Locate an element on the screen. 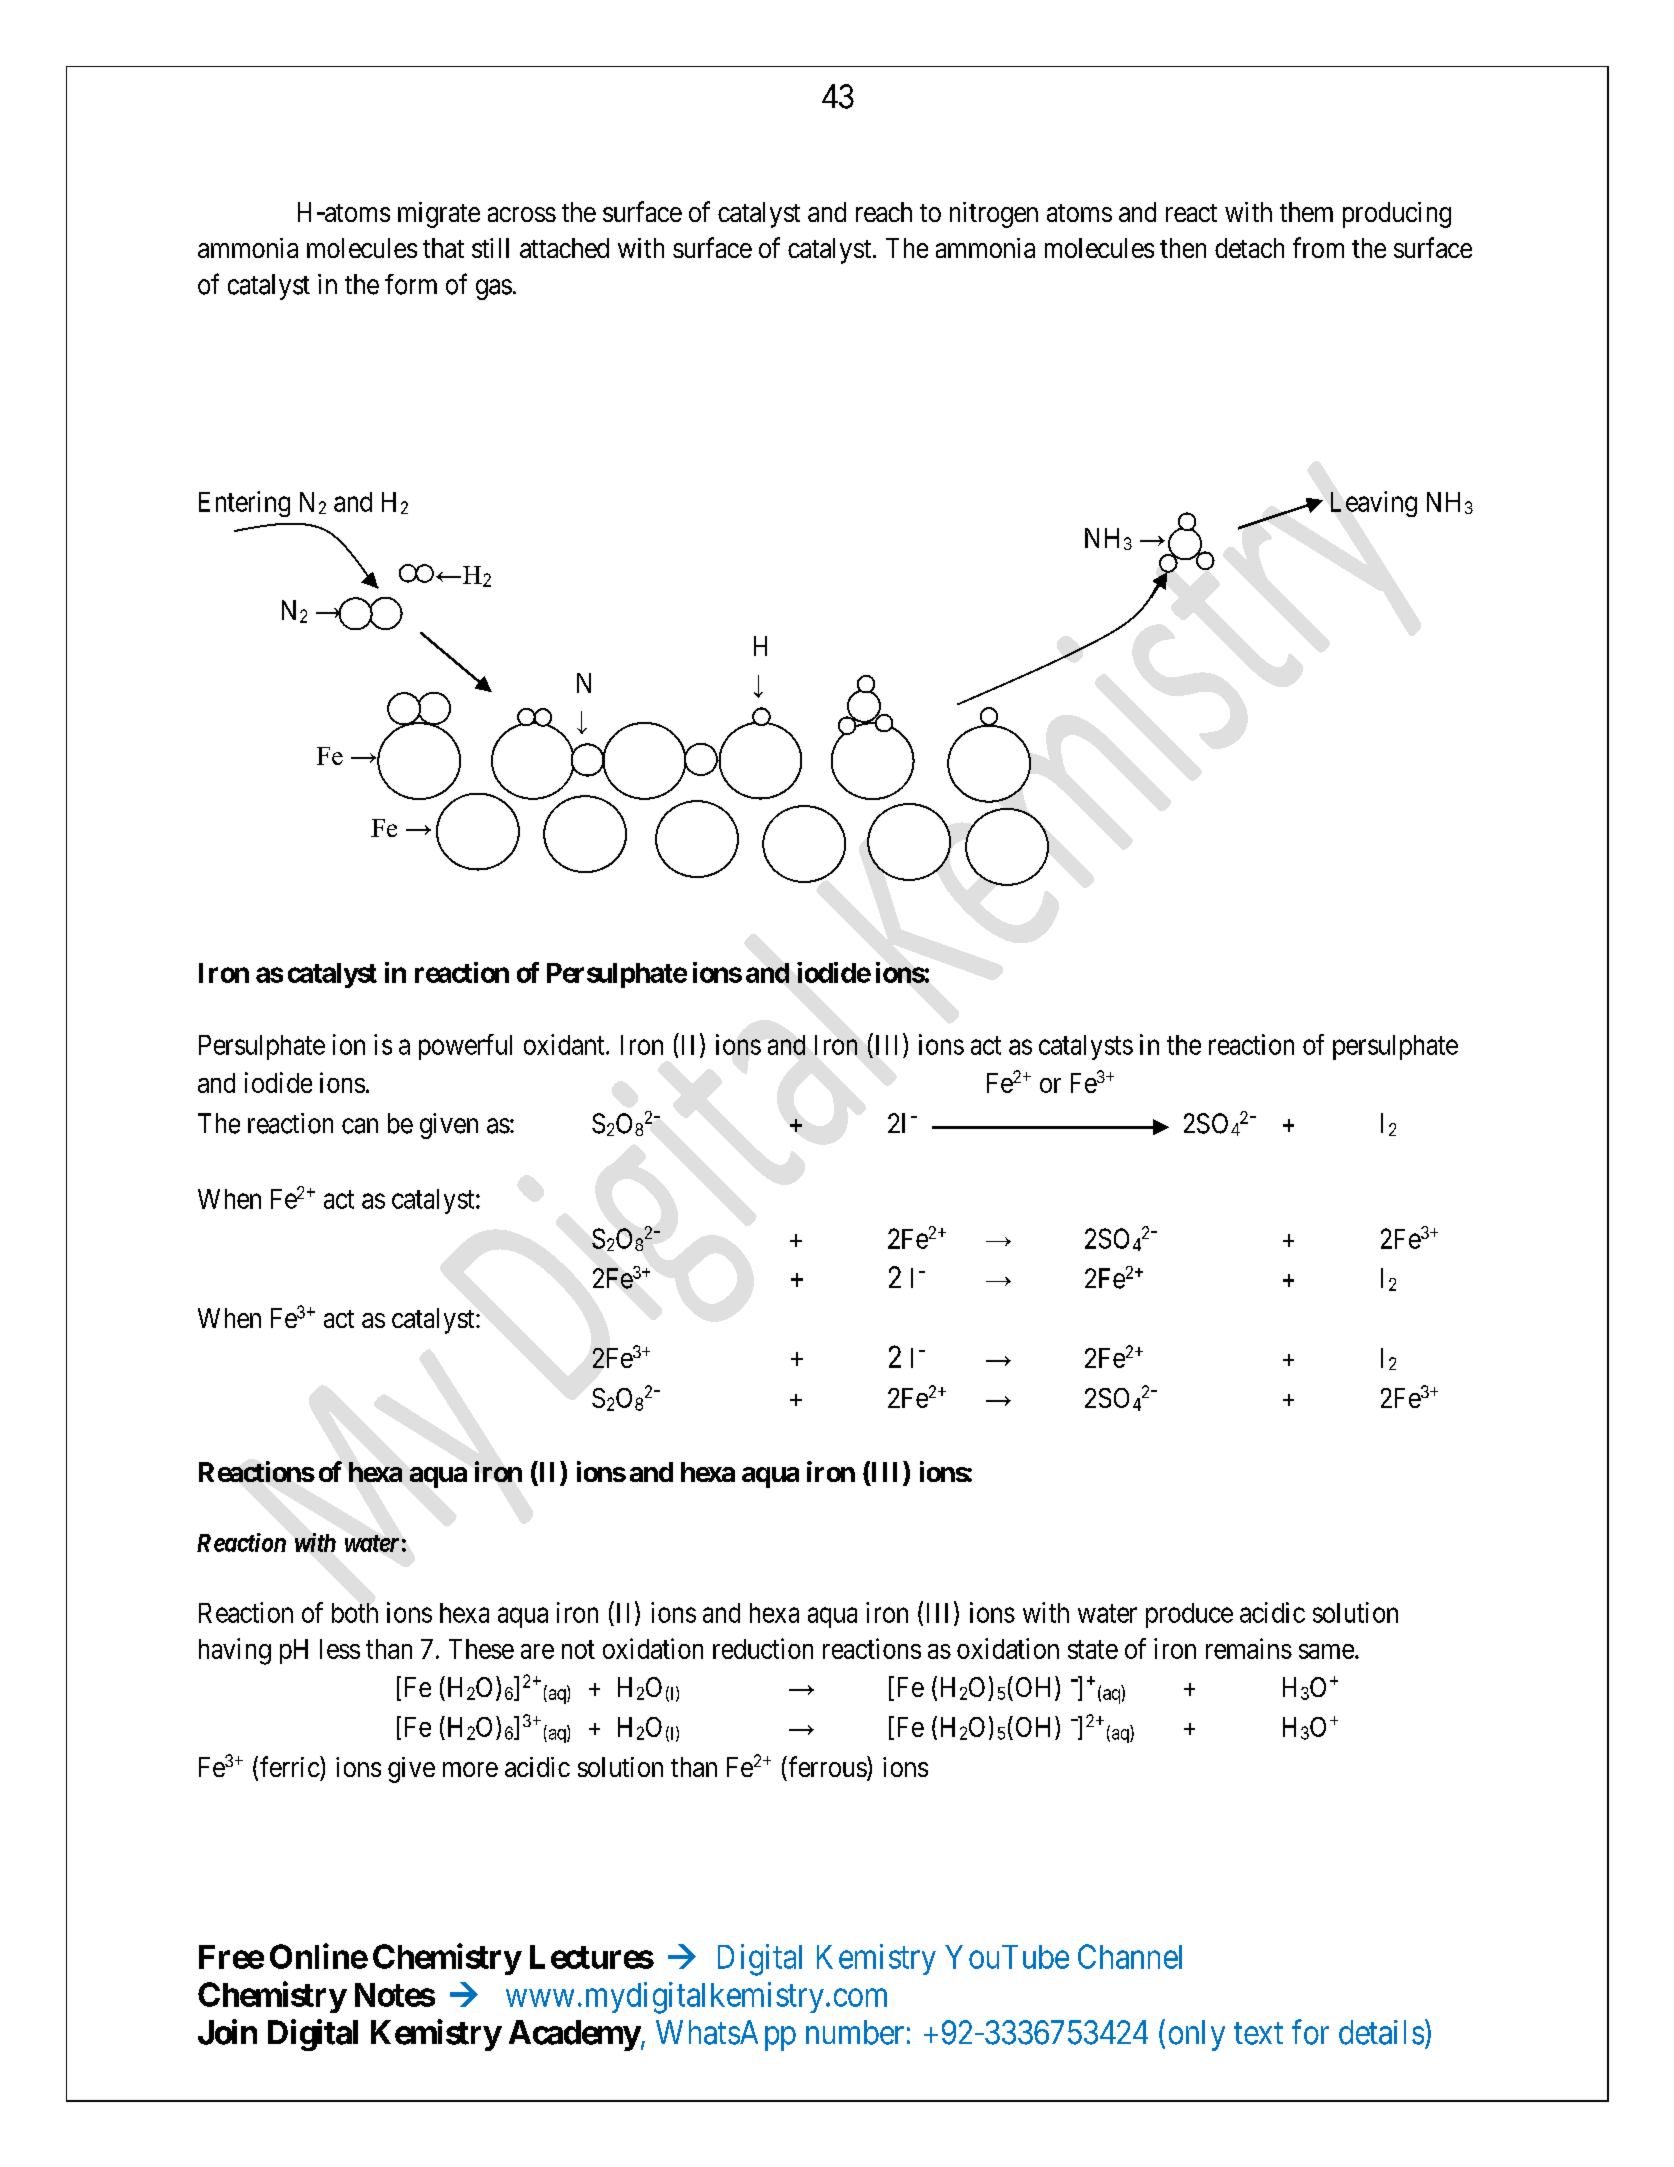 Image resolution: width=1674 pixels, height=2167 pixels. form is located at coordinates (411, 284).
